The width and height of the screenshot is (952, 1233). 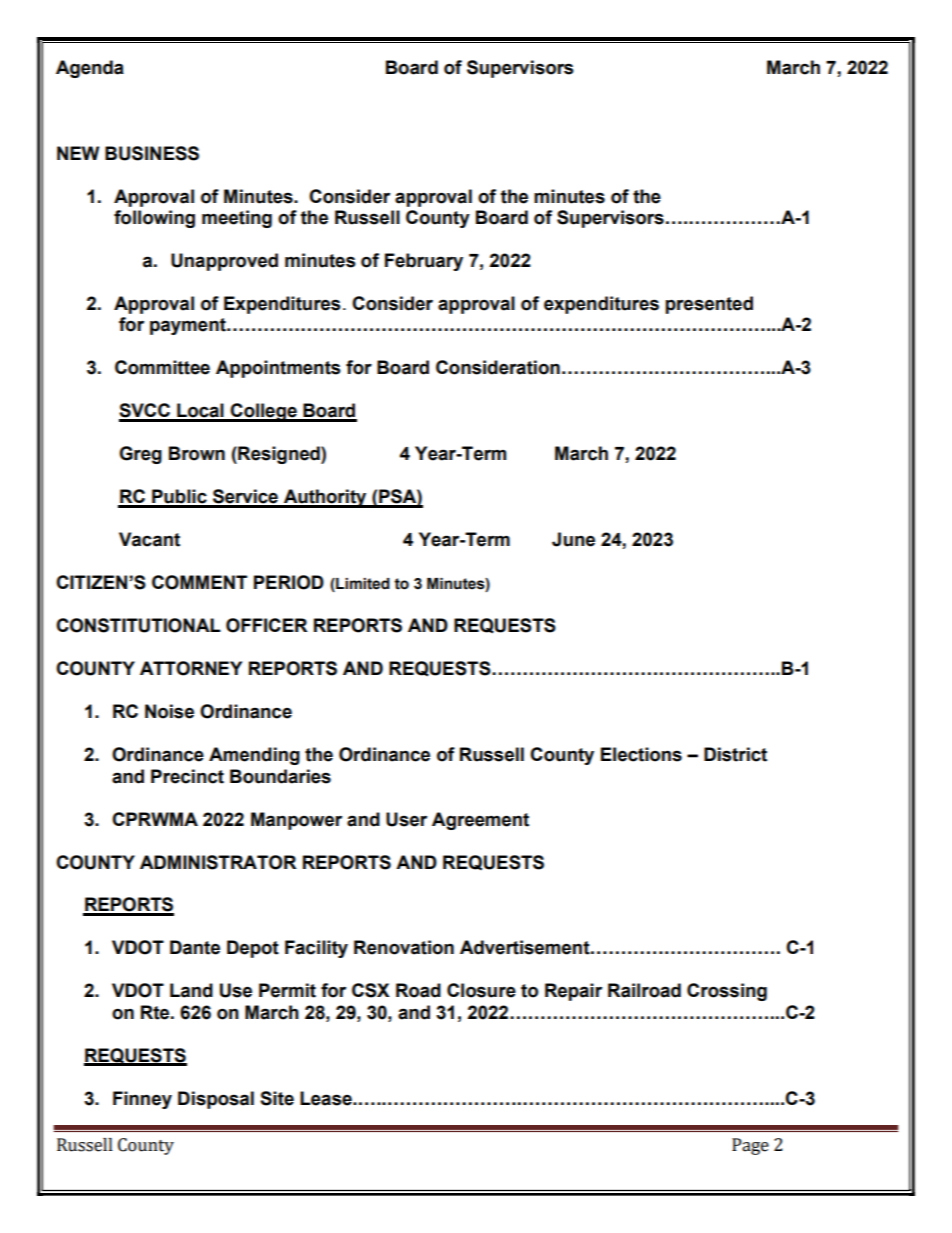 What do you see at coordinates (142, 1100) in the screenshot?
I see `Finney` at bounding box center [142, 1100].
